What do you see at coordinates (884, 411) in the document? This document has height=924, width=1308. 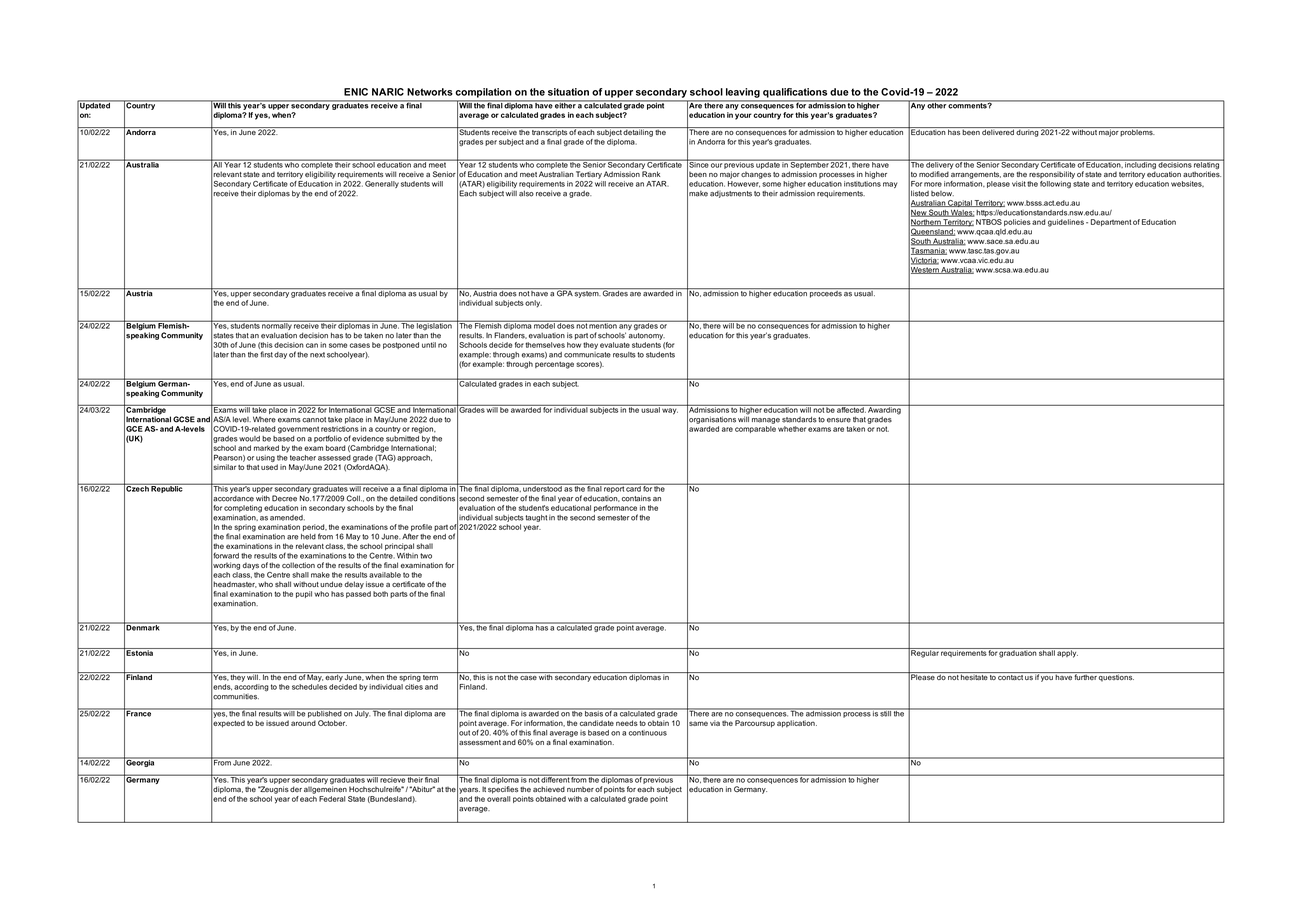 I see `Awarding` at bounding box center [884, 411].
